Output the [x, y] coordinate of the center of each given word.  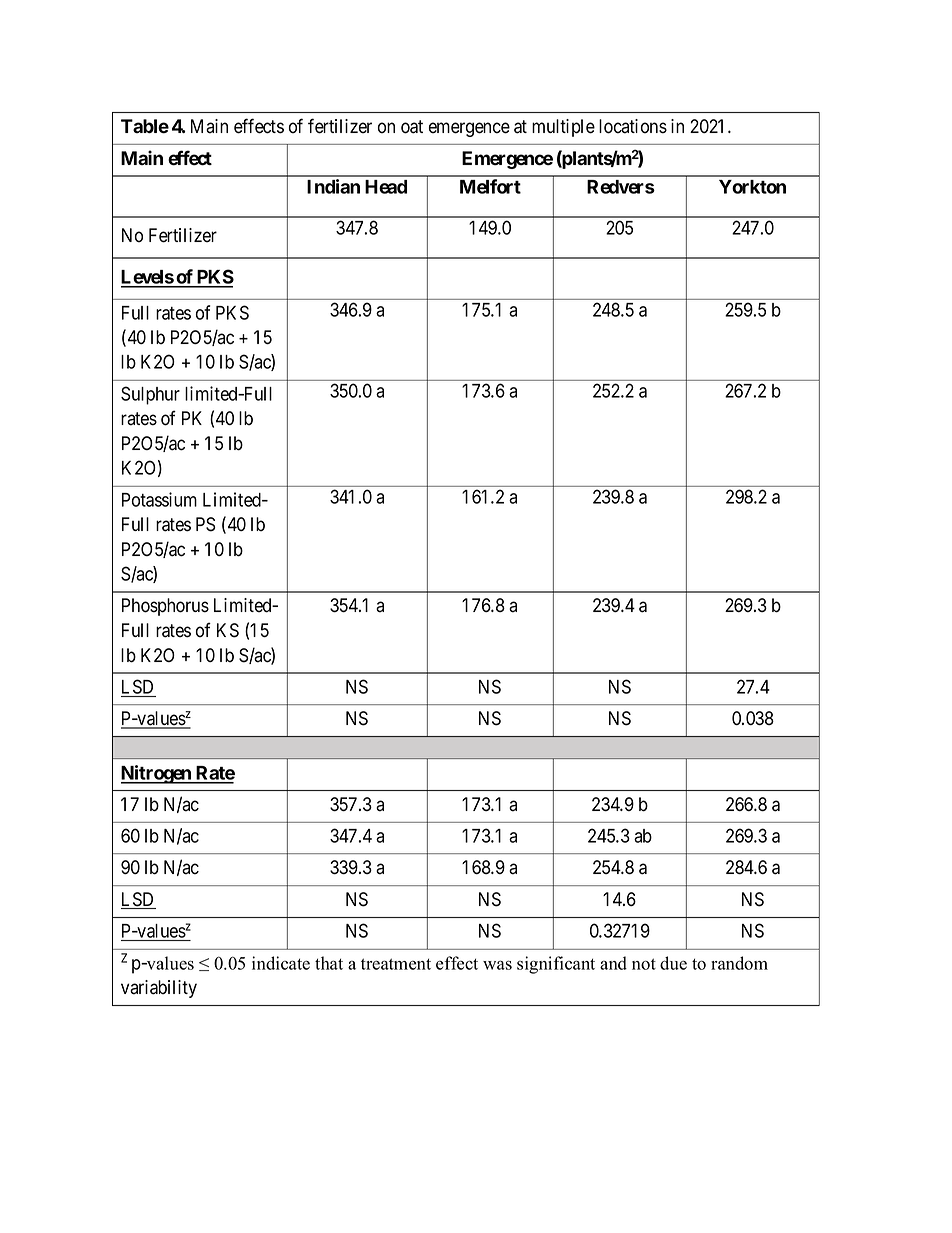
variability [159, 989]
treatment [396, 964]
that [329, 963]
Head [386, 187]
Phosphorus [165, 607]
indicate [281, 963]
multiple [563, 128]
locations [633, 126]
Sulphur [150, 395]
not [644, 964]
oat [412, 127]
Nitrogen [157, 774]
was [497, 965]
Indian [333, 186]
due [673, 963]
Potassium [159, 499]
